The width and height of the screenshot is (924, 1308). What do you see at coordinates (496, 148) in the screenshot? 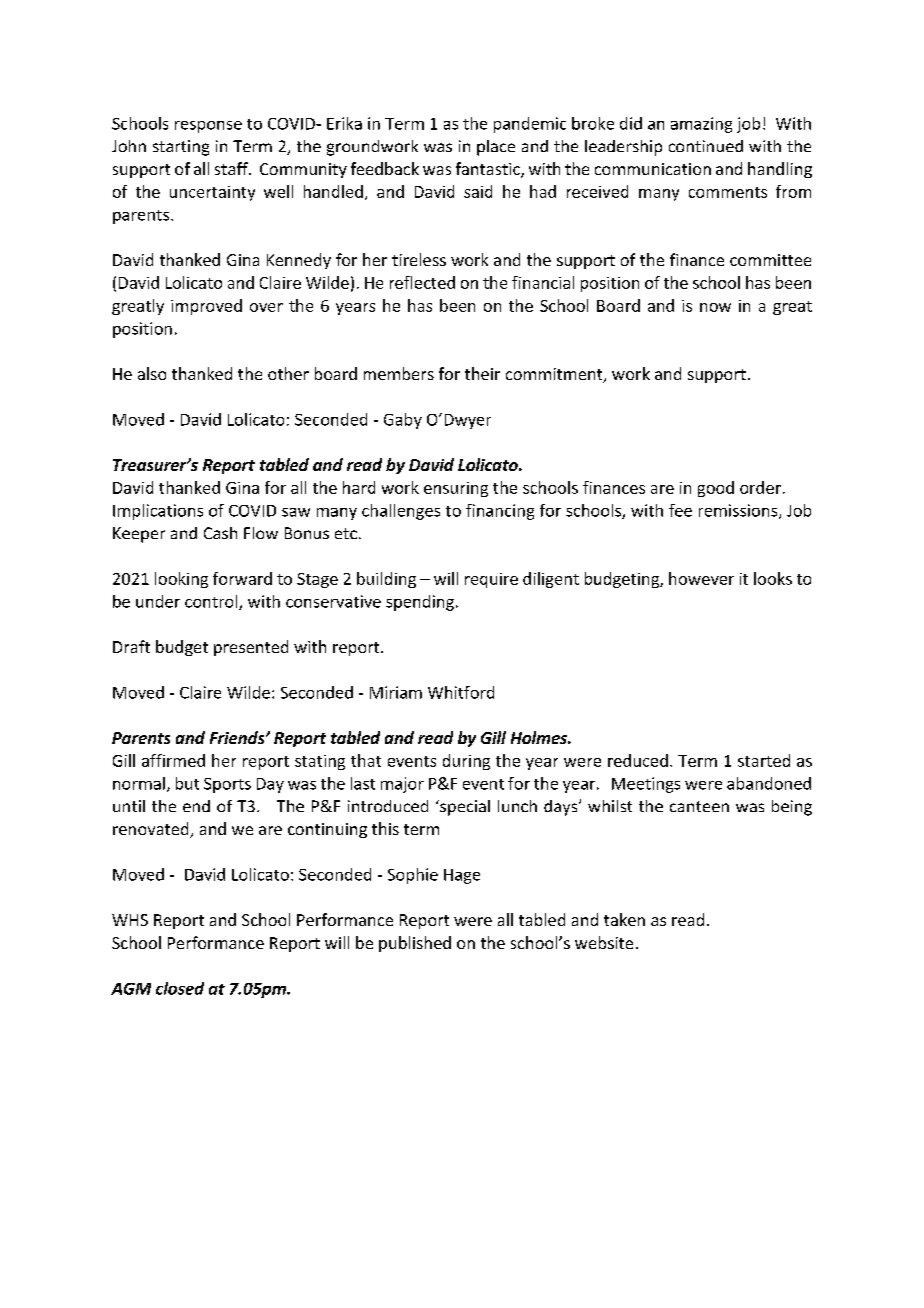
I see `place` at bounding box center [496, 148].
